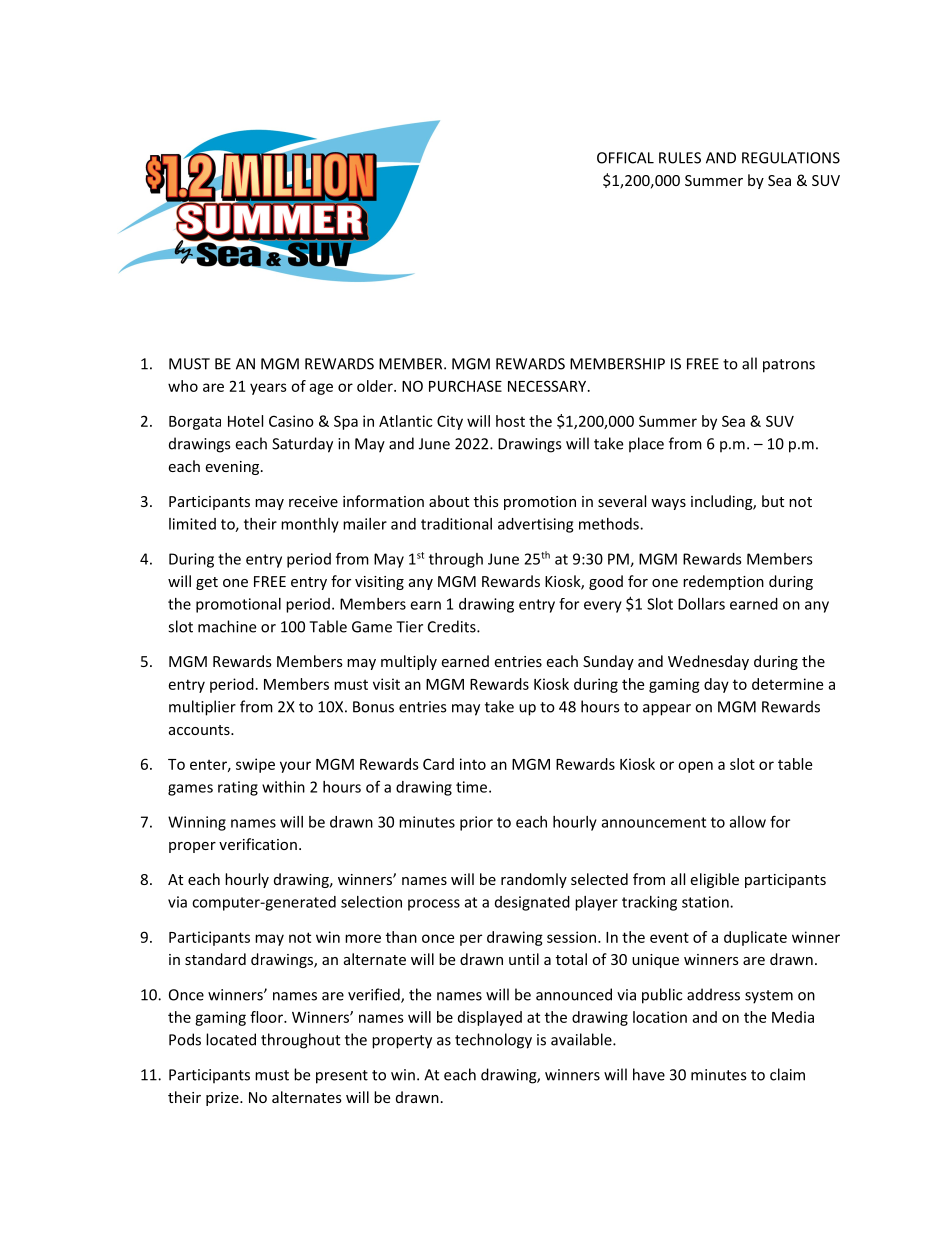  I want to click on RULES, so click(680, 158).
